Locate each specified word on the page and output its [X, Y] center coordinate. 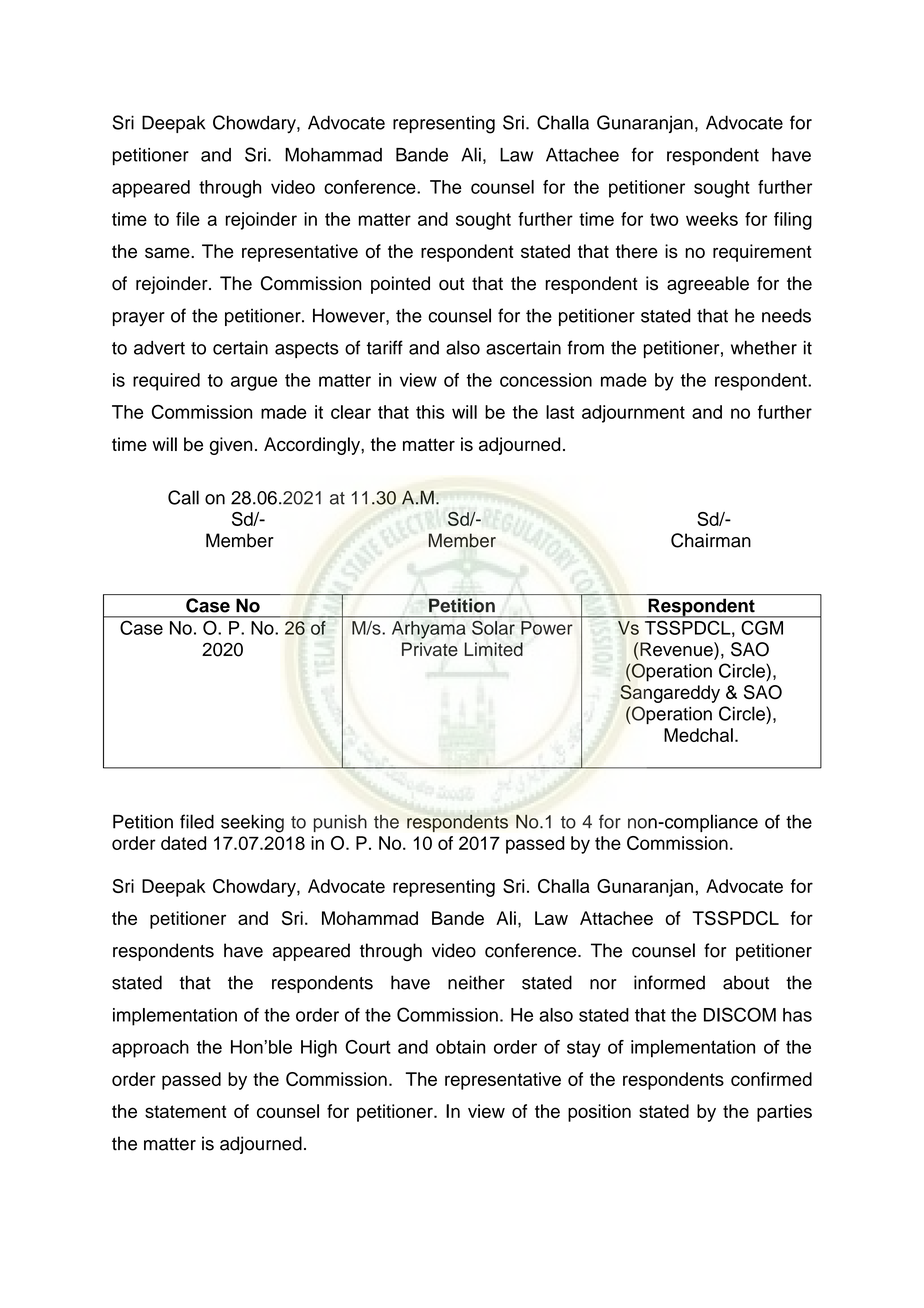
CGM [762, 628]
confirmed [771, 1079]
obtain [460, 1047]
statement [185, 1111]
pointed [400, 285]
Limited [494, 649]
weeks [712, 219]
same [168, 253]
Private [430, 649]
